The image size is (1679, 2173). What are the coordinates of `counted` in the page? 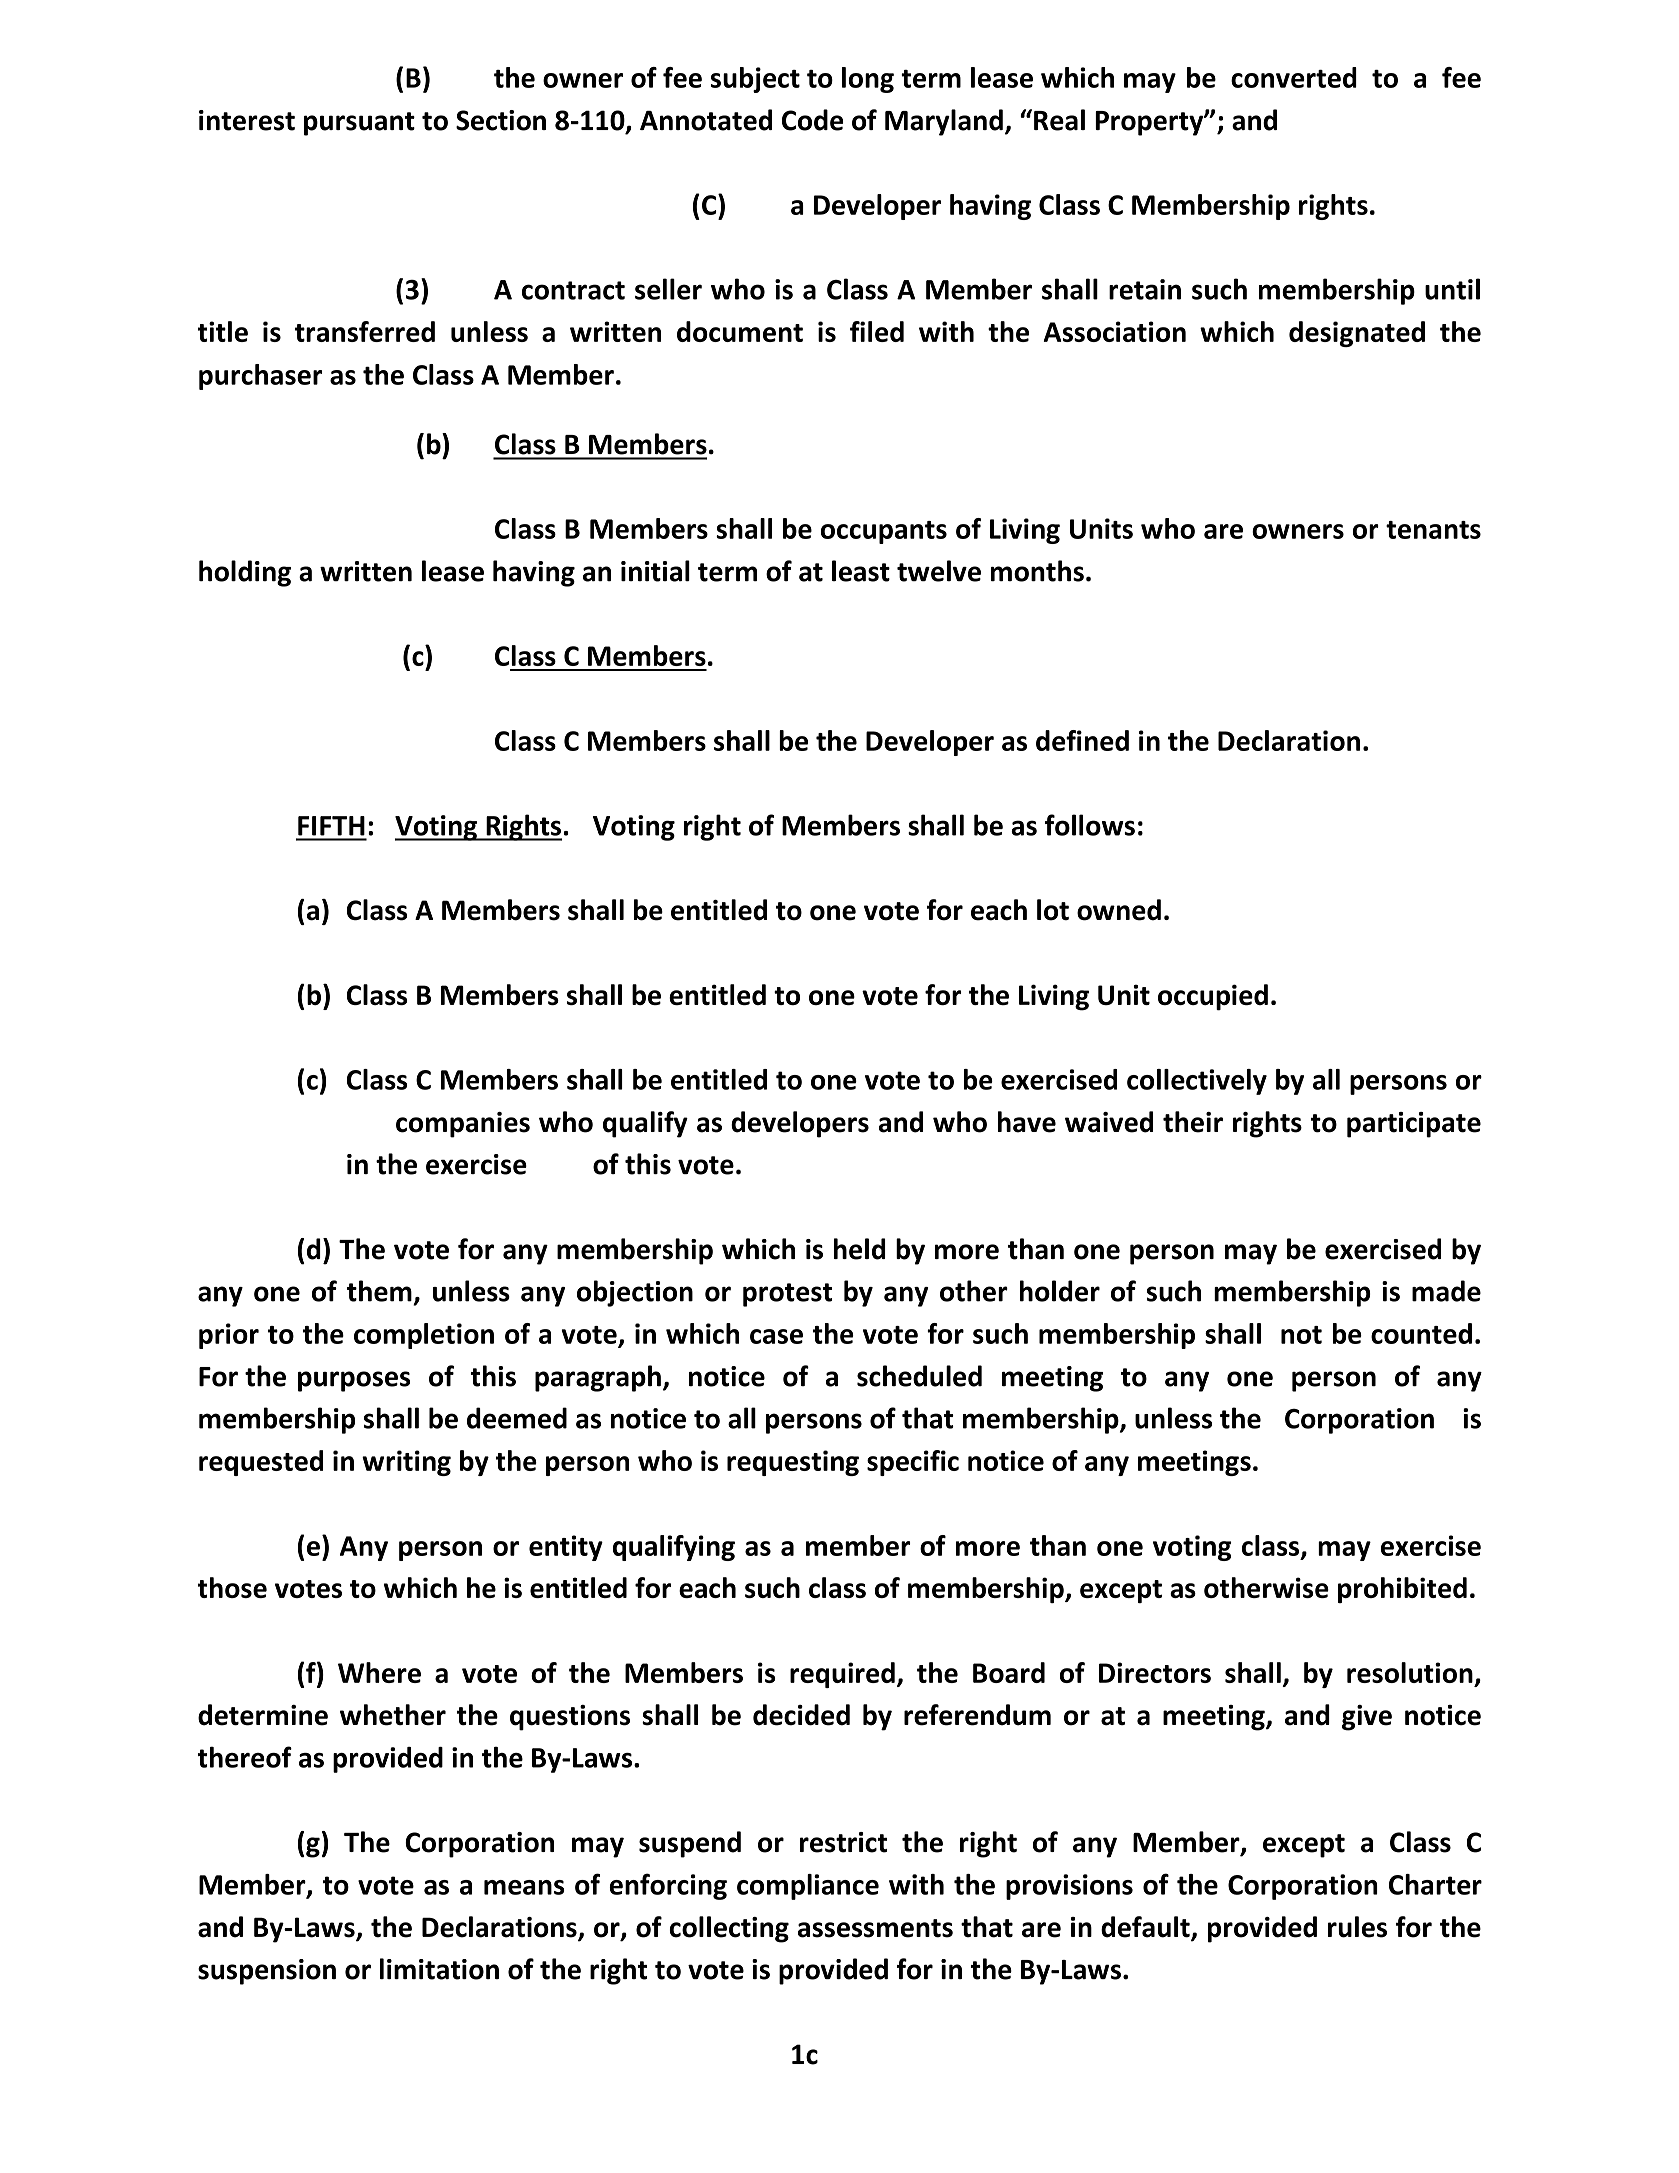 It's located at (1421, 1333).
